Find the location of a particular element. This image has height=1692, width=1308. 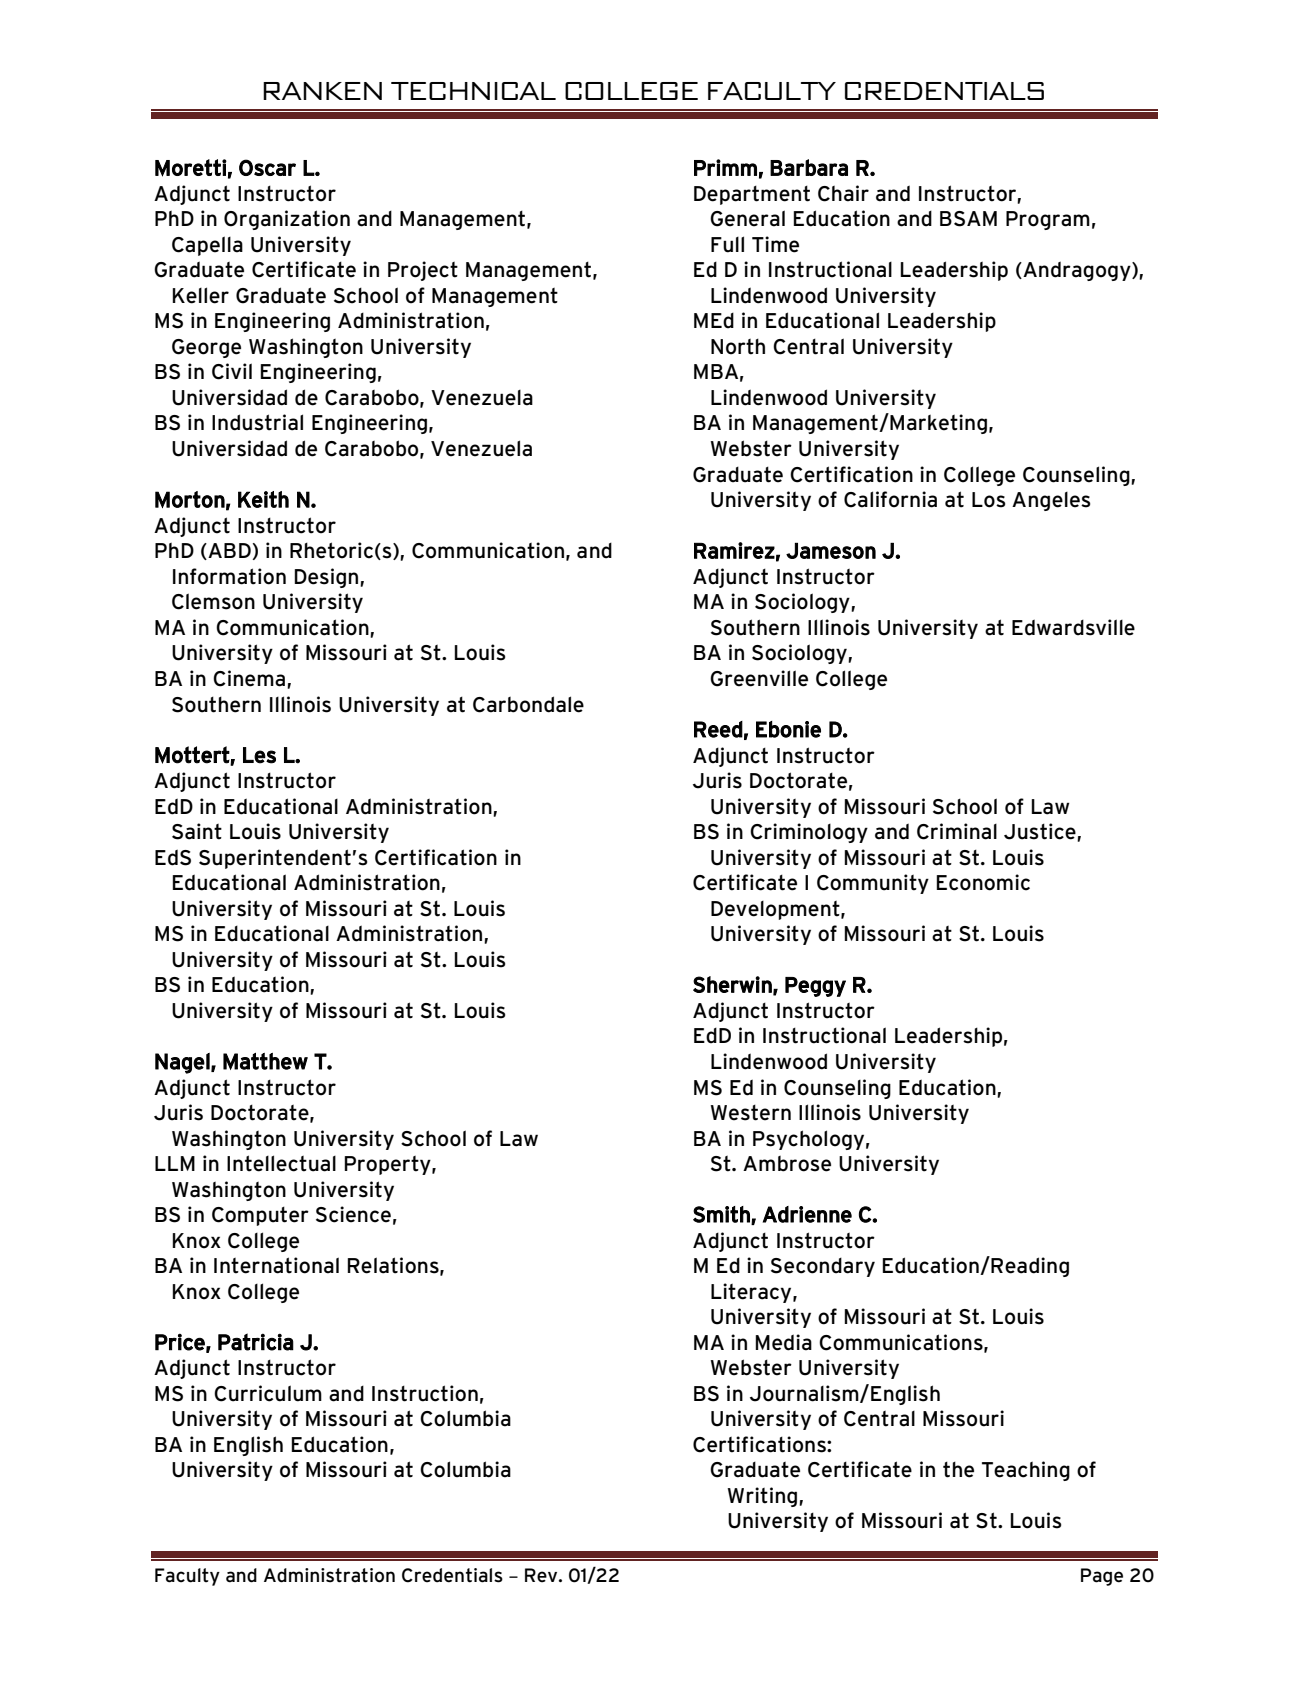

Smith is located at coordinates (722, 1215).
